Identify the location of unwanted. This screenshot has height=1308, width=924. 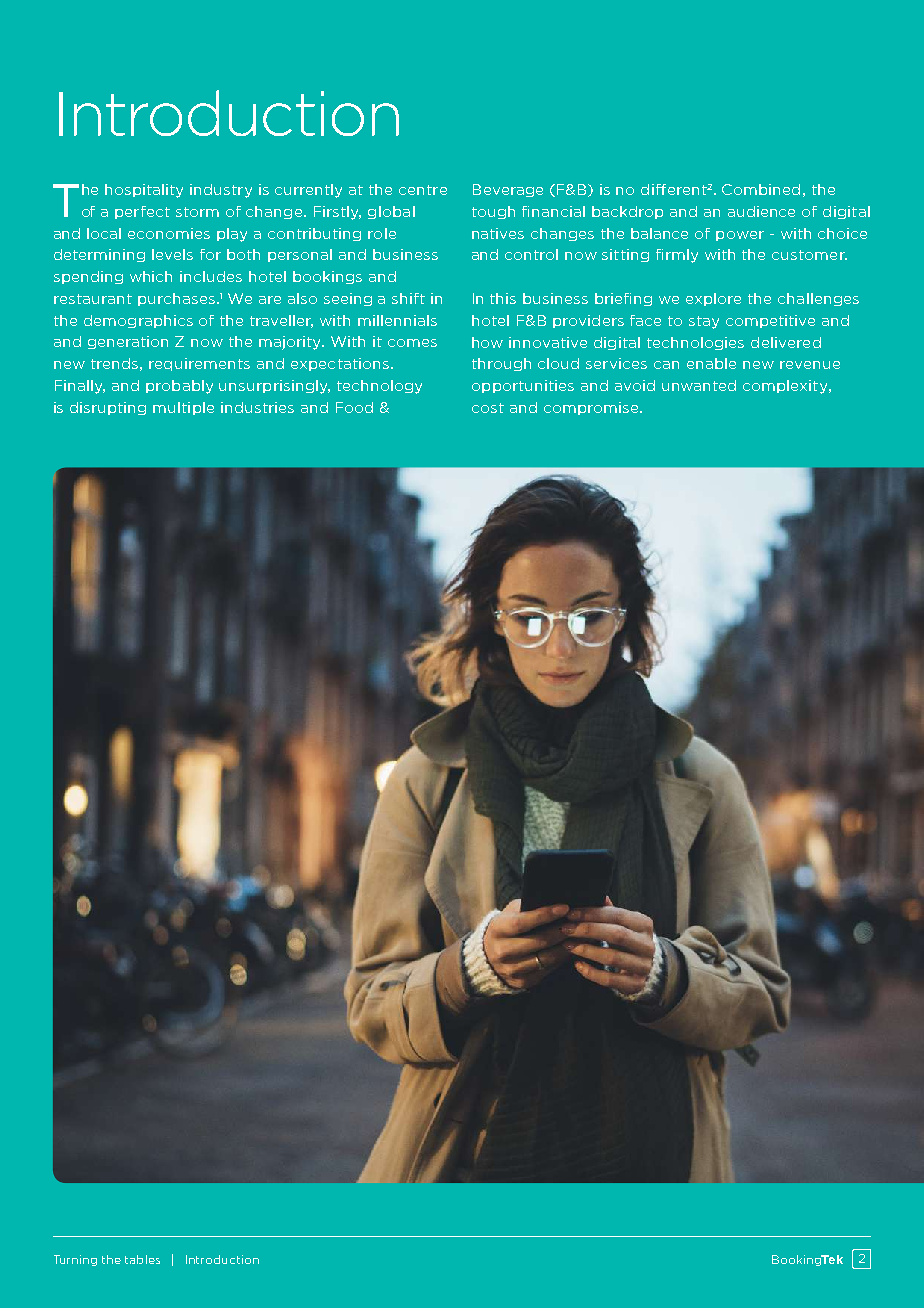
(699, 385).
